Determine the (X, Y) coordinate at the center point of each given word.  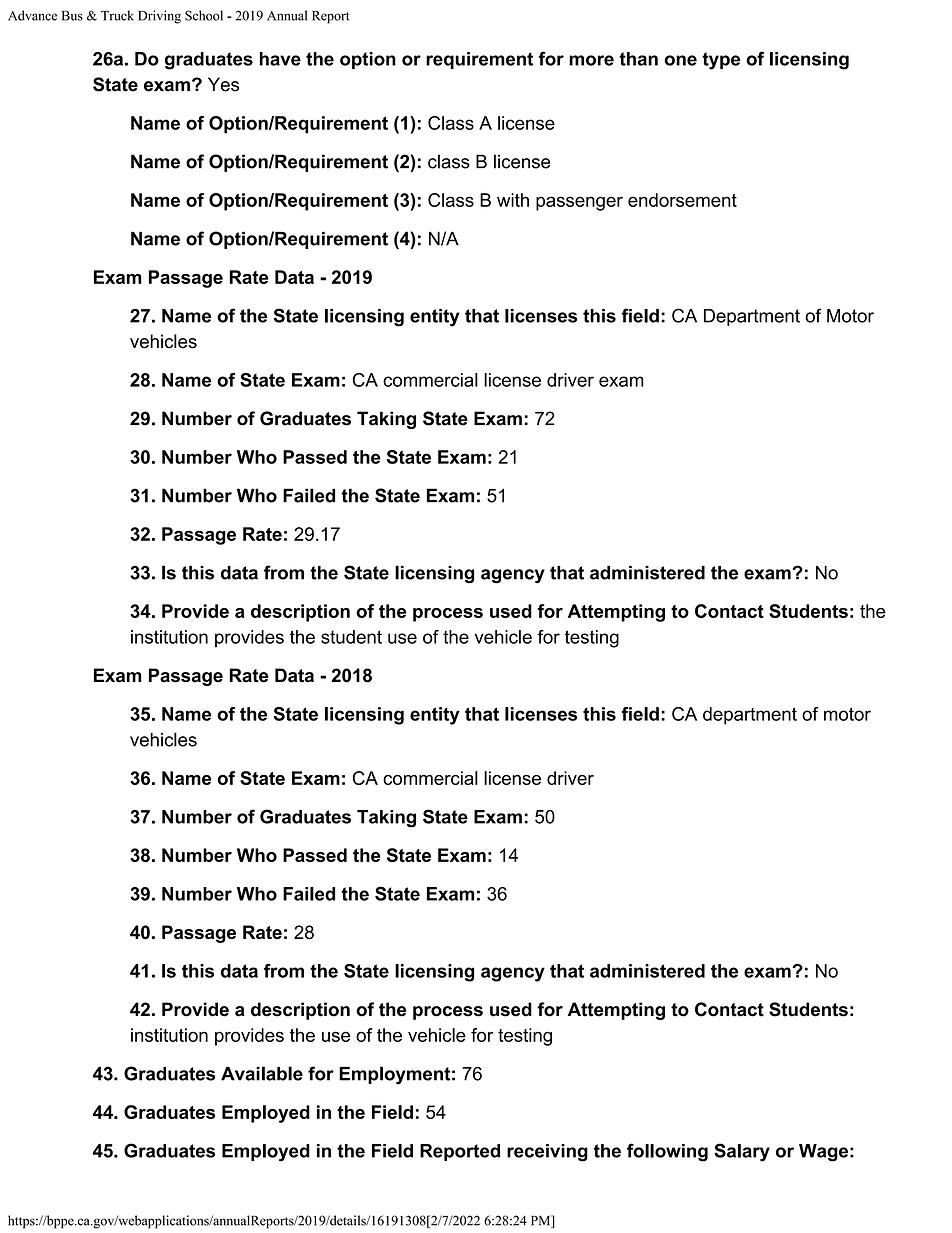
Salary (742, 1152)
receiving (547, 1153)
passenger (579, 203)
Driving (159, 17)
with (513, 200)
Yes (223, 84)
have (280, 59)
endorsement (682, 200)
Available (262, 1073)
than (638, 59)
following (667, 1152)
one (680, 60)
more (591, 60)
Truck (117, 15)
